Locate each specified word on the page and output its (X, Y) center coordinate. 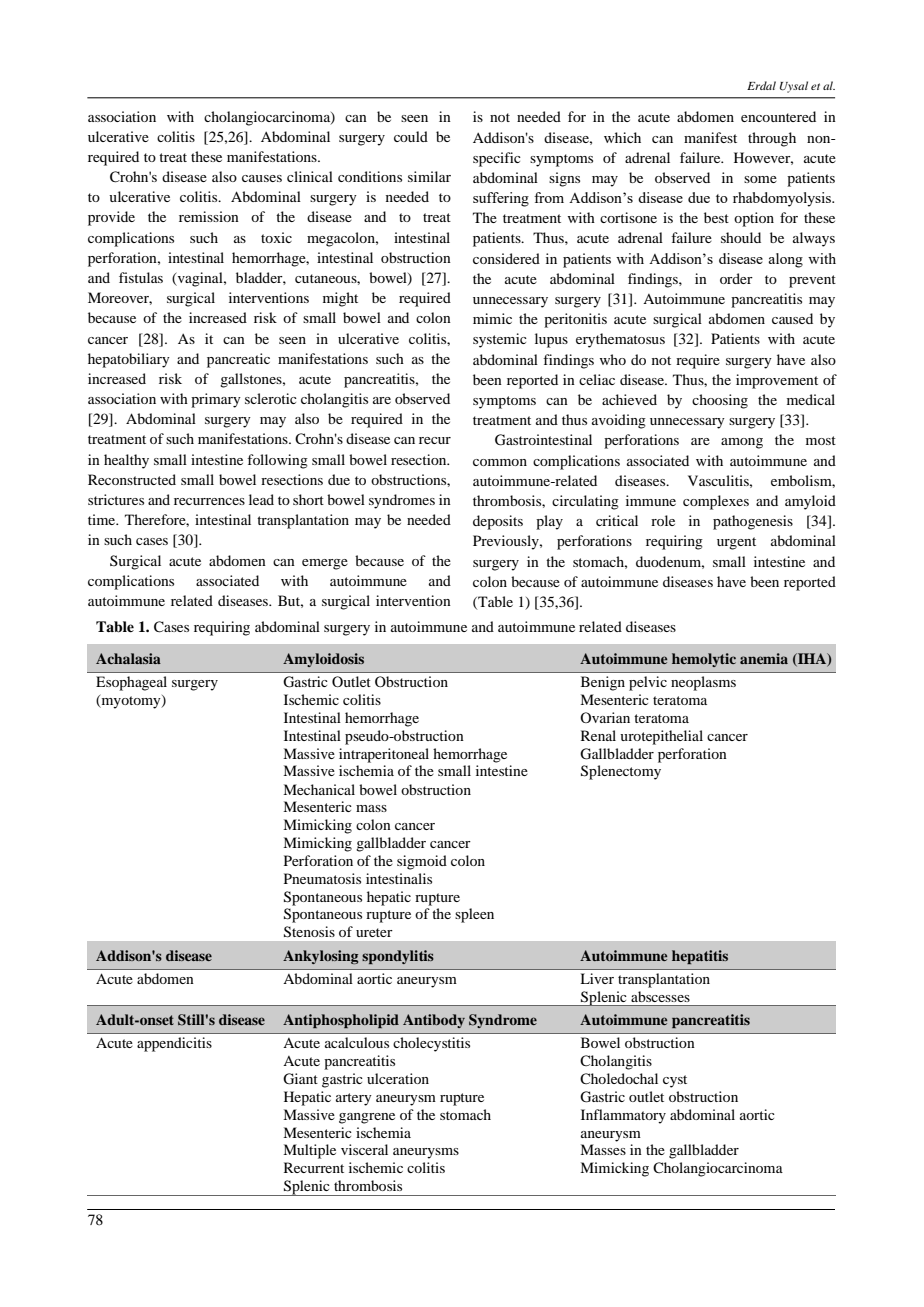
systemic (500, 340)
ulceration (398, 1078)
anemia (764, 658)
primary (216, 400)
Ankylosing (320, 957)
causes (262, 178)
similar (429, 176)
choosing (720, 401)
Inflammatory (623, 1116)
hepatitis (700, 957)
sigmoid (422, 862)
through (772, 139)
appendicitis (174, 1044)
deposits (498, 522)
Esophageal (131, 683)
